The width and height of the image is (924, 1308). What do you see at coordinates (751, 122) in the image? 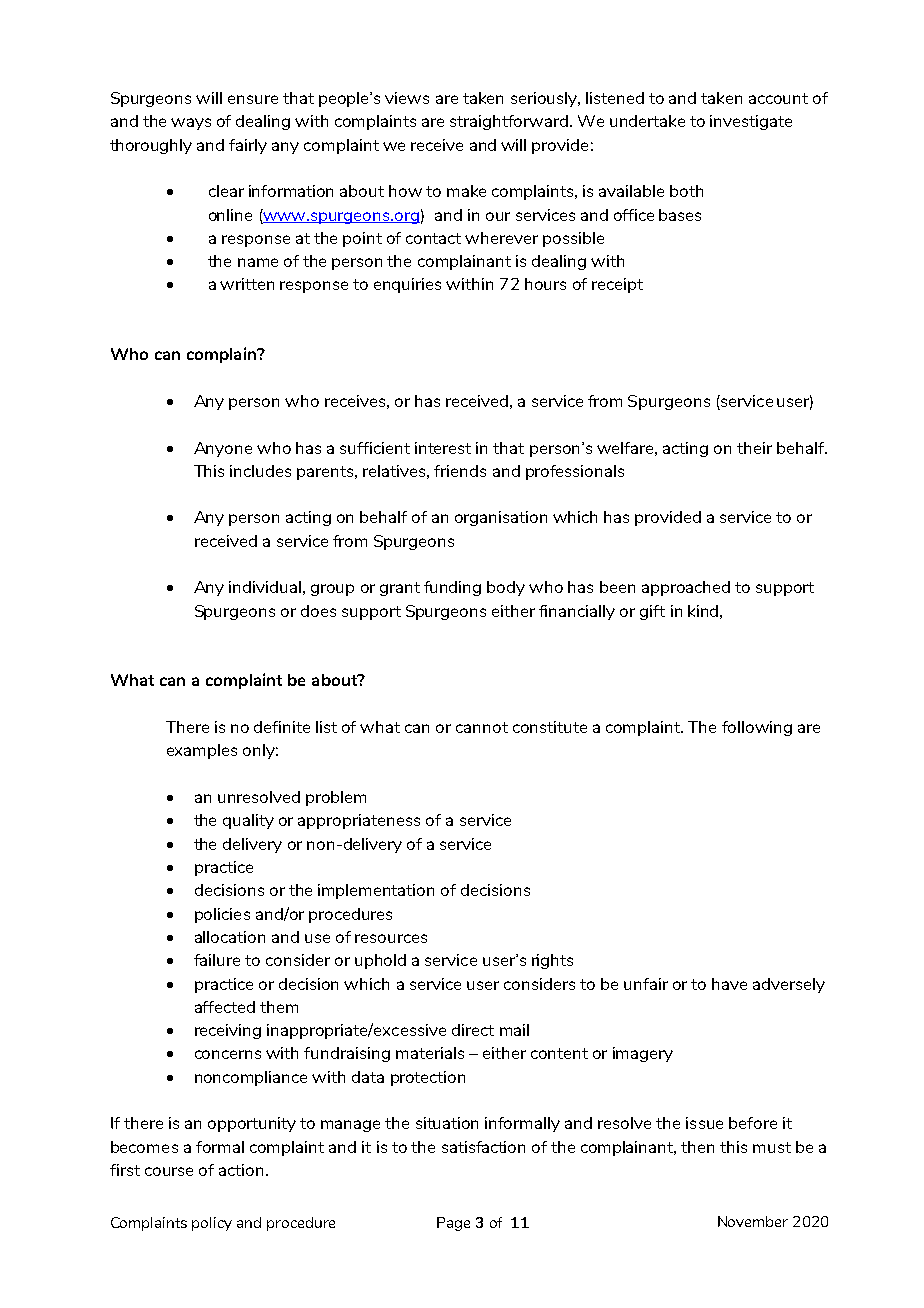
I see `investigate` at bounding box center [751, 122].
